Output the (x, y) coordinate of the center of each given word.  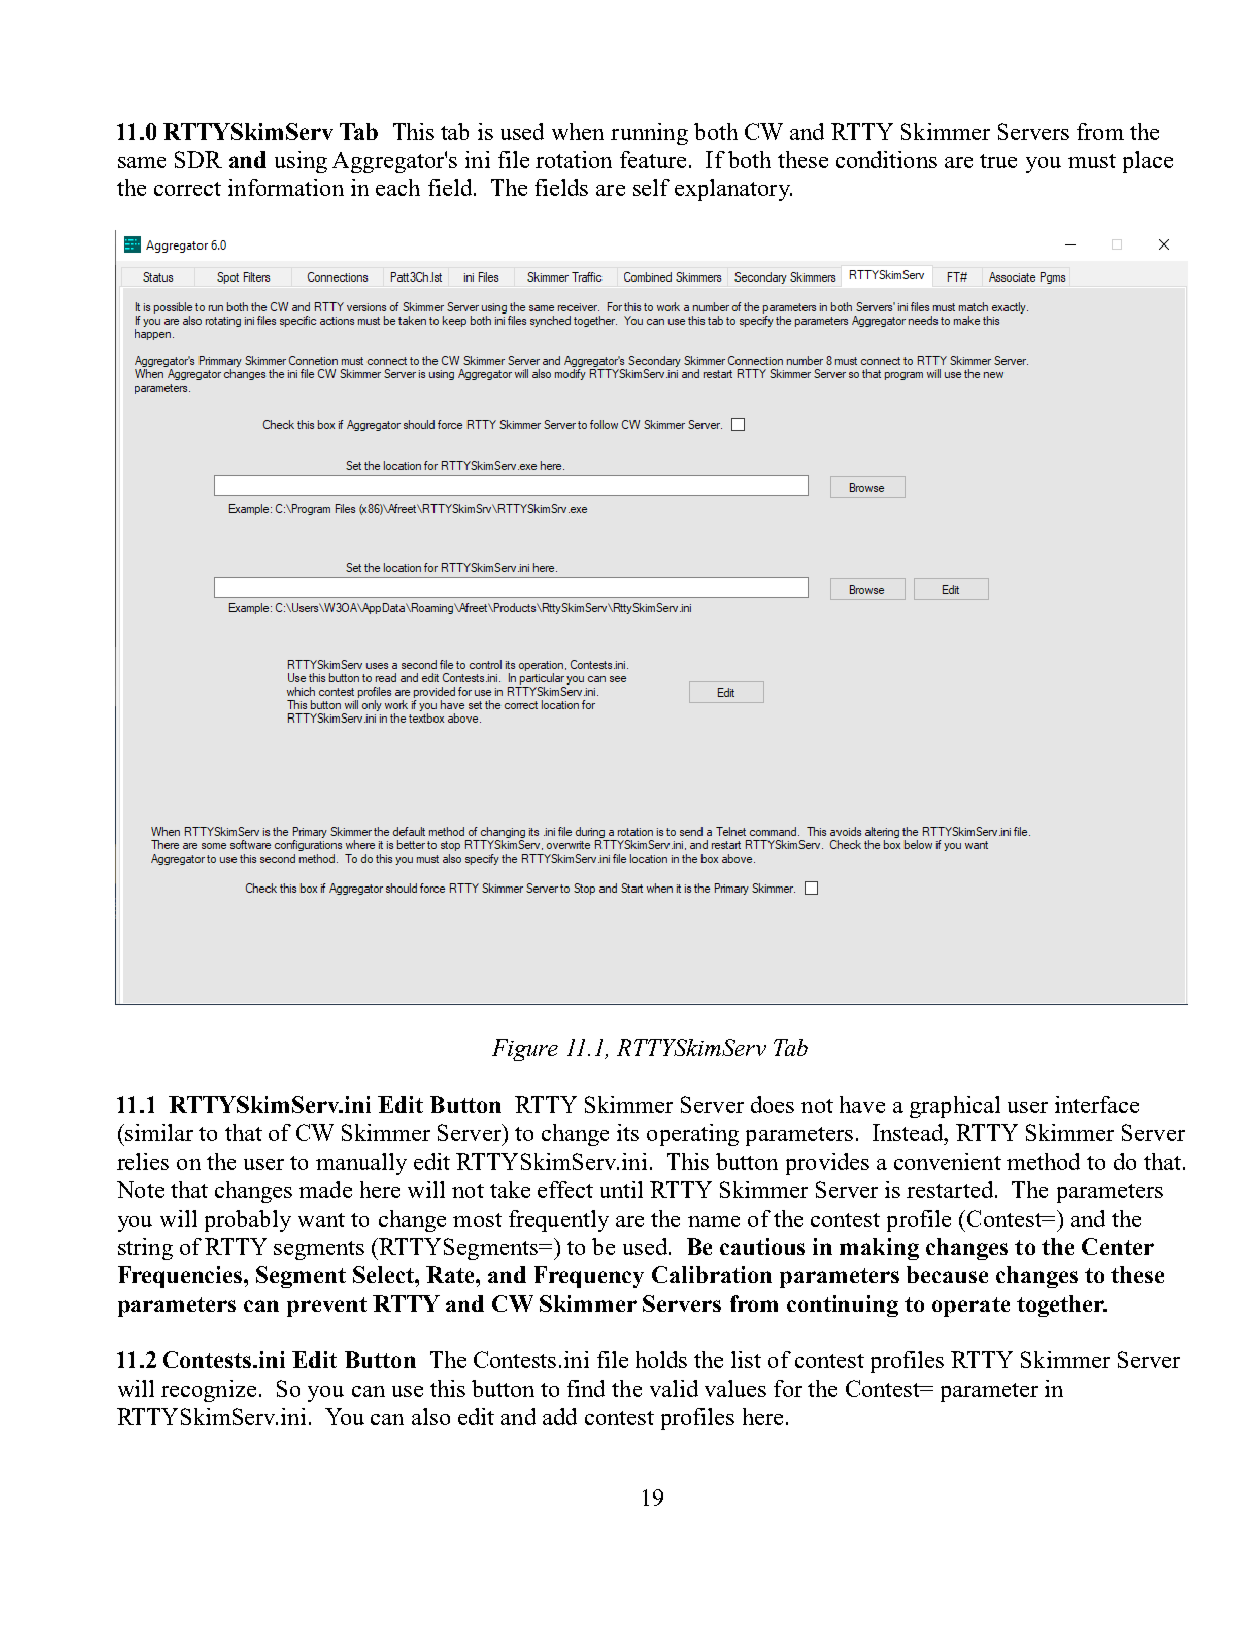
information (286, 187)
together (1062, 1306)
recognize (208, 1391)
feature (653, 159)
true (998, 161)
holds (661, 1359)
